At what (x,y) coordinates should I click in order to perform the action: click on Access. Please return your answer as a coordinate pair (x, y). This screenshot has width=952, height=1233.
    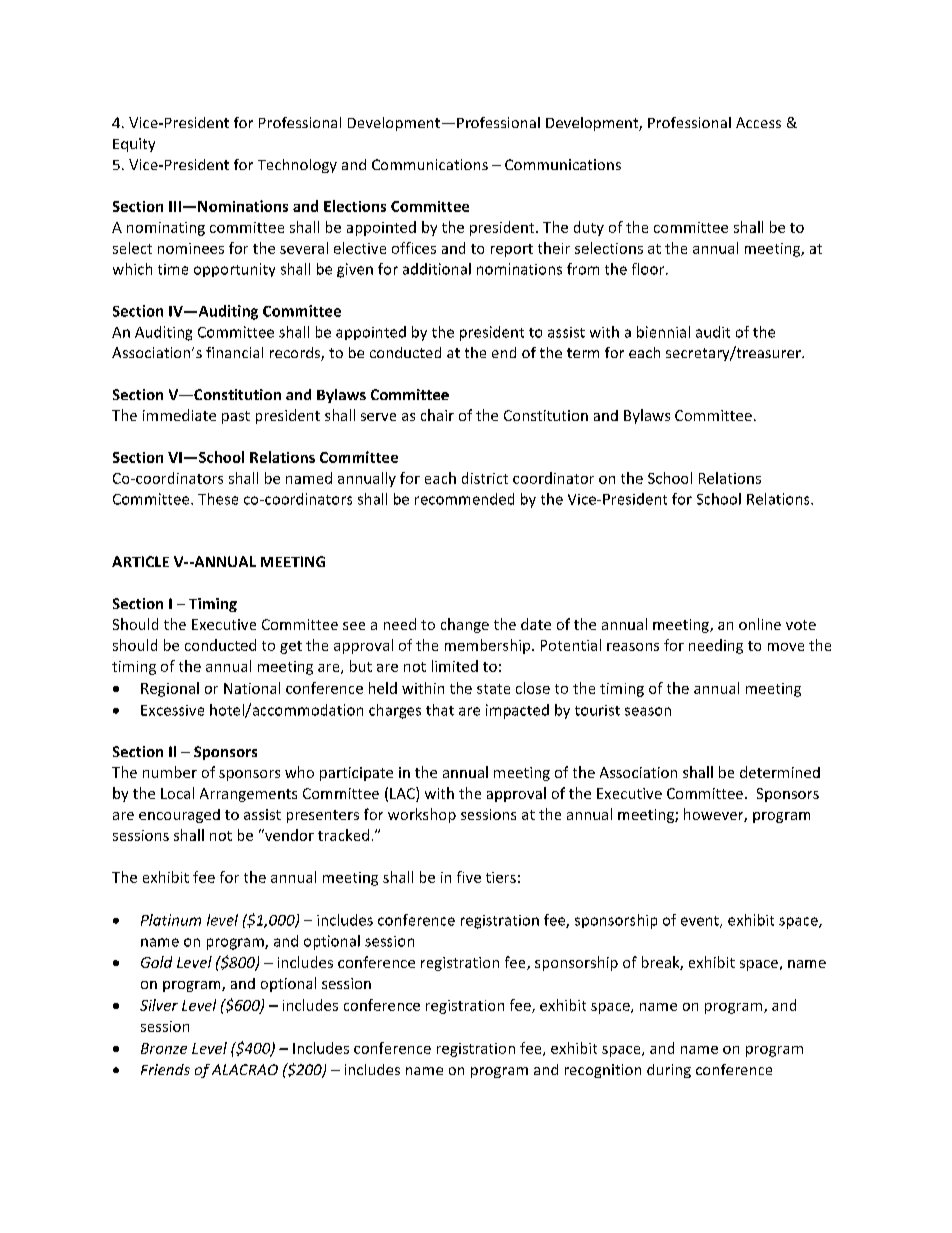
    Looking at the image, I should click on (758, 122).
